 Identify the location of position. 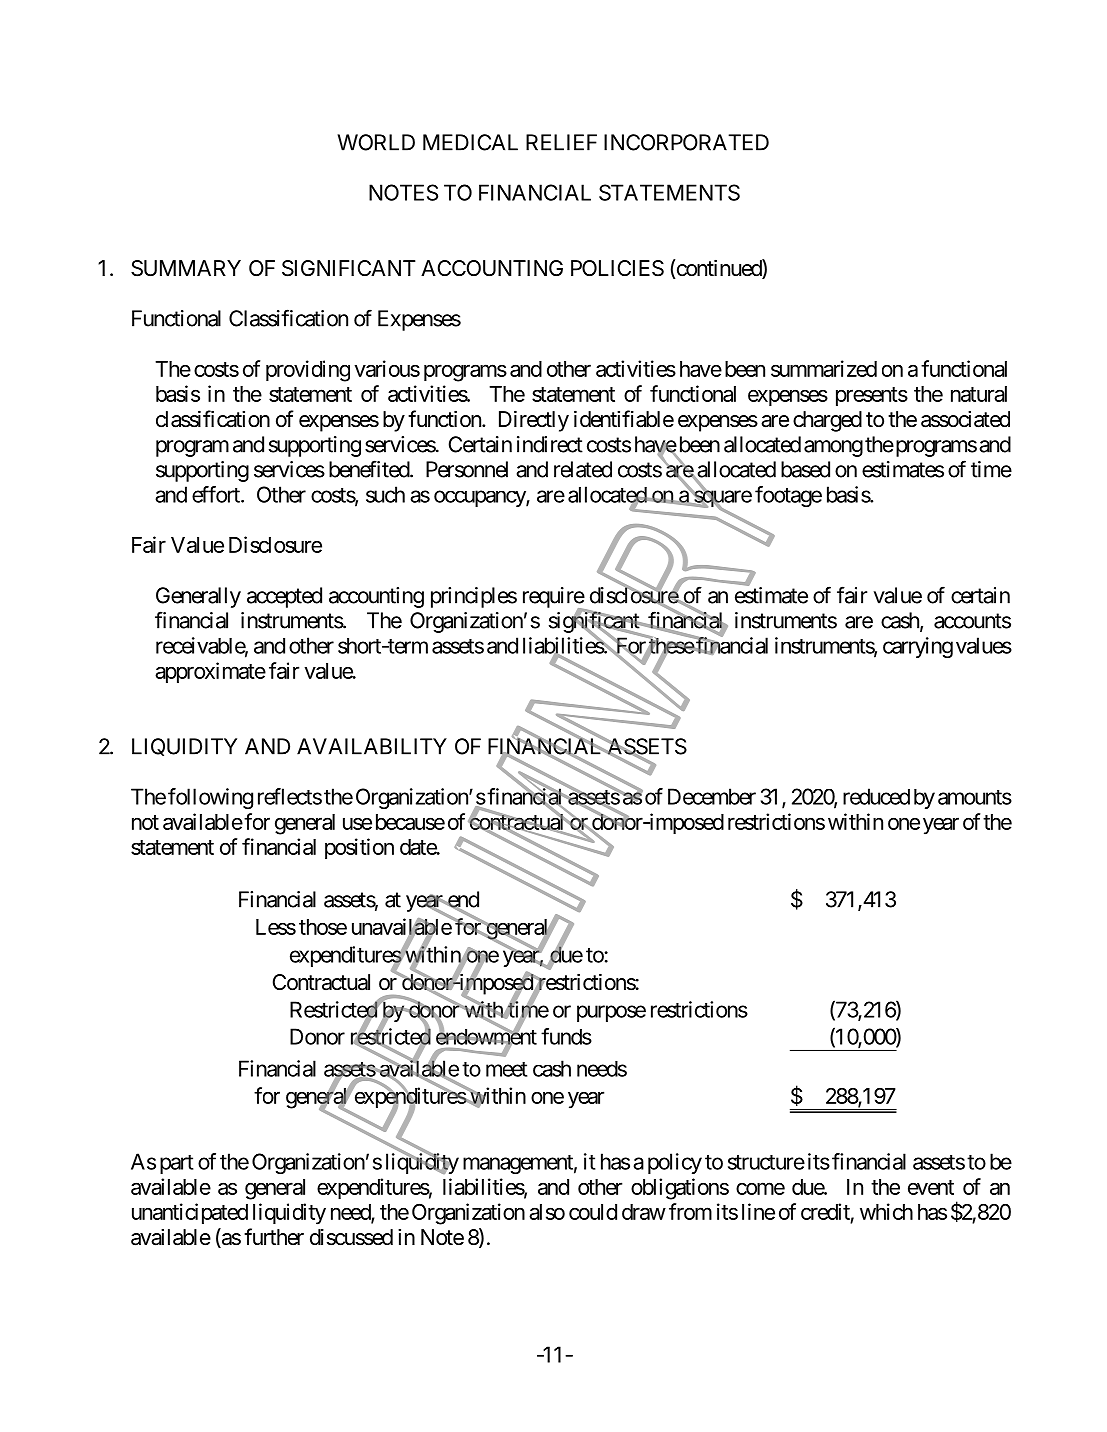
(359, 848).
